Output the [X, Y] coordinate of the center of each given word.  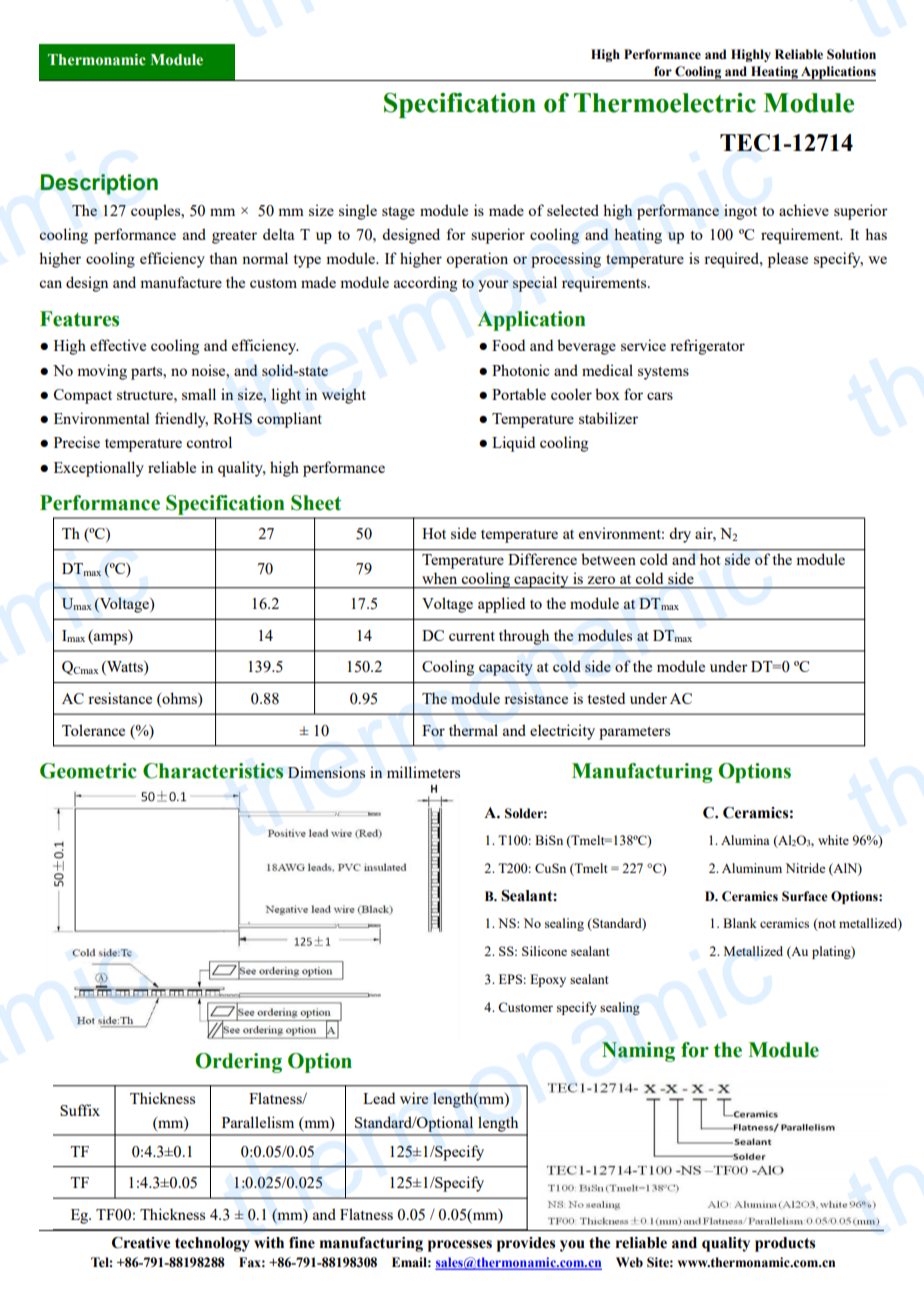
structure [146, 395]
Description [99, 184]
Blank [740, 923]
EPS [510, 979]
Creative [141, 1243]
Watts [125, 668]
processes [460, 1246]
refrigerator [707, 347]
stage [398, 213]
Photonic [521, 370]
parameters [634, 733]
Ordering [238, 1063]
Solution [851, 54]
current [472, 636]
